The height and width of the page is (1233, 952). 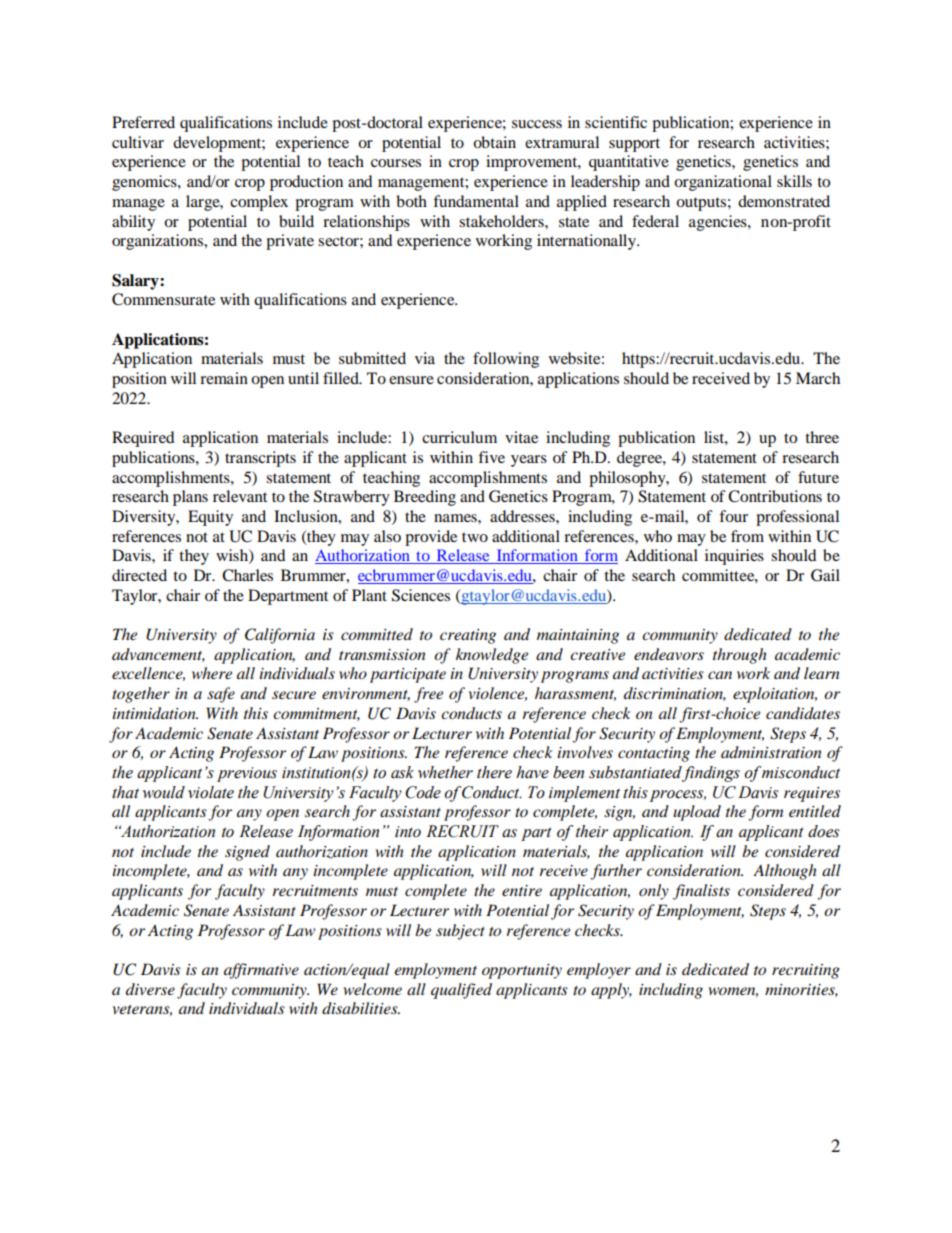 What do you see at coordinates (734, 557) in the page?
I see `inquiries` at bounding box center [734, 557].
